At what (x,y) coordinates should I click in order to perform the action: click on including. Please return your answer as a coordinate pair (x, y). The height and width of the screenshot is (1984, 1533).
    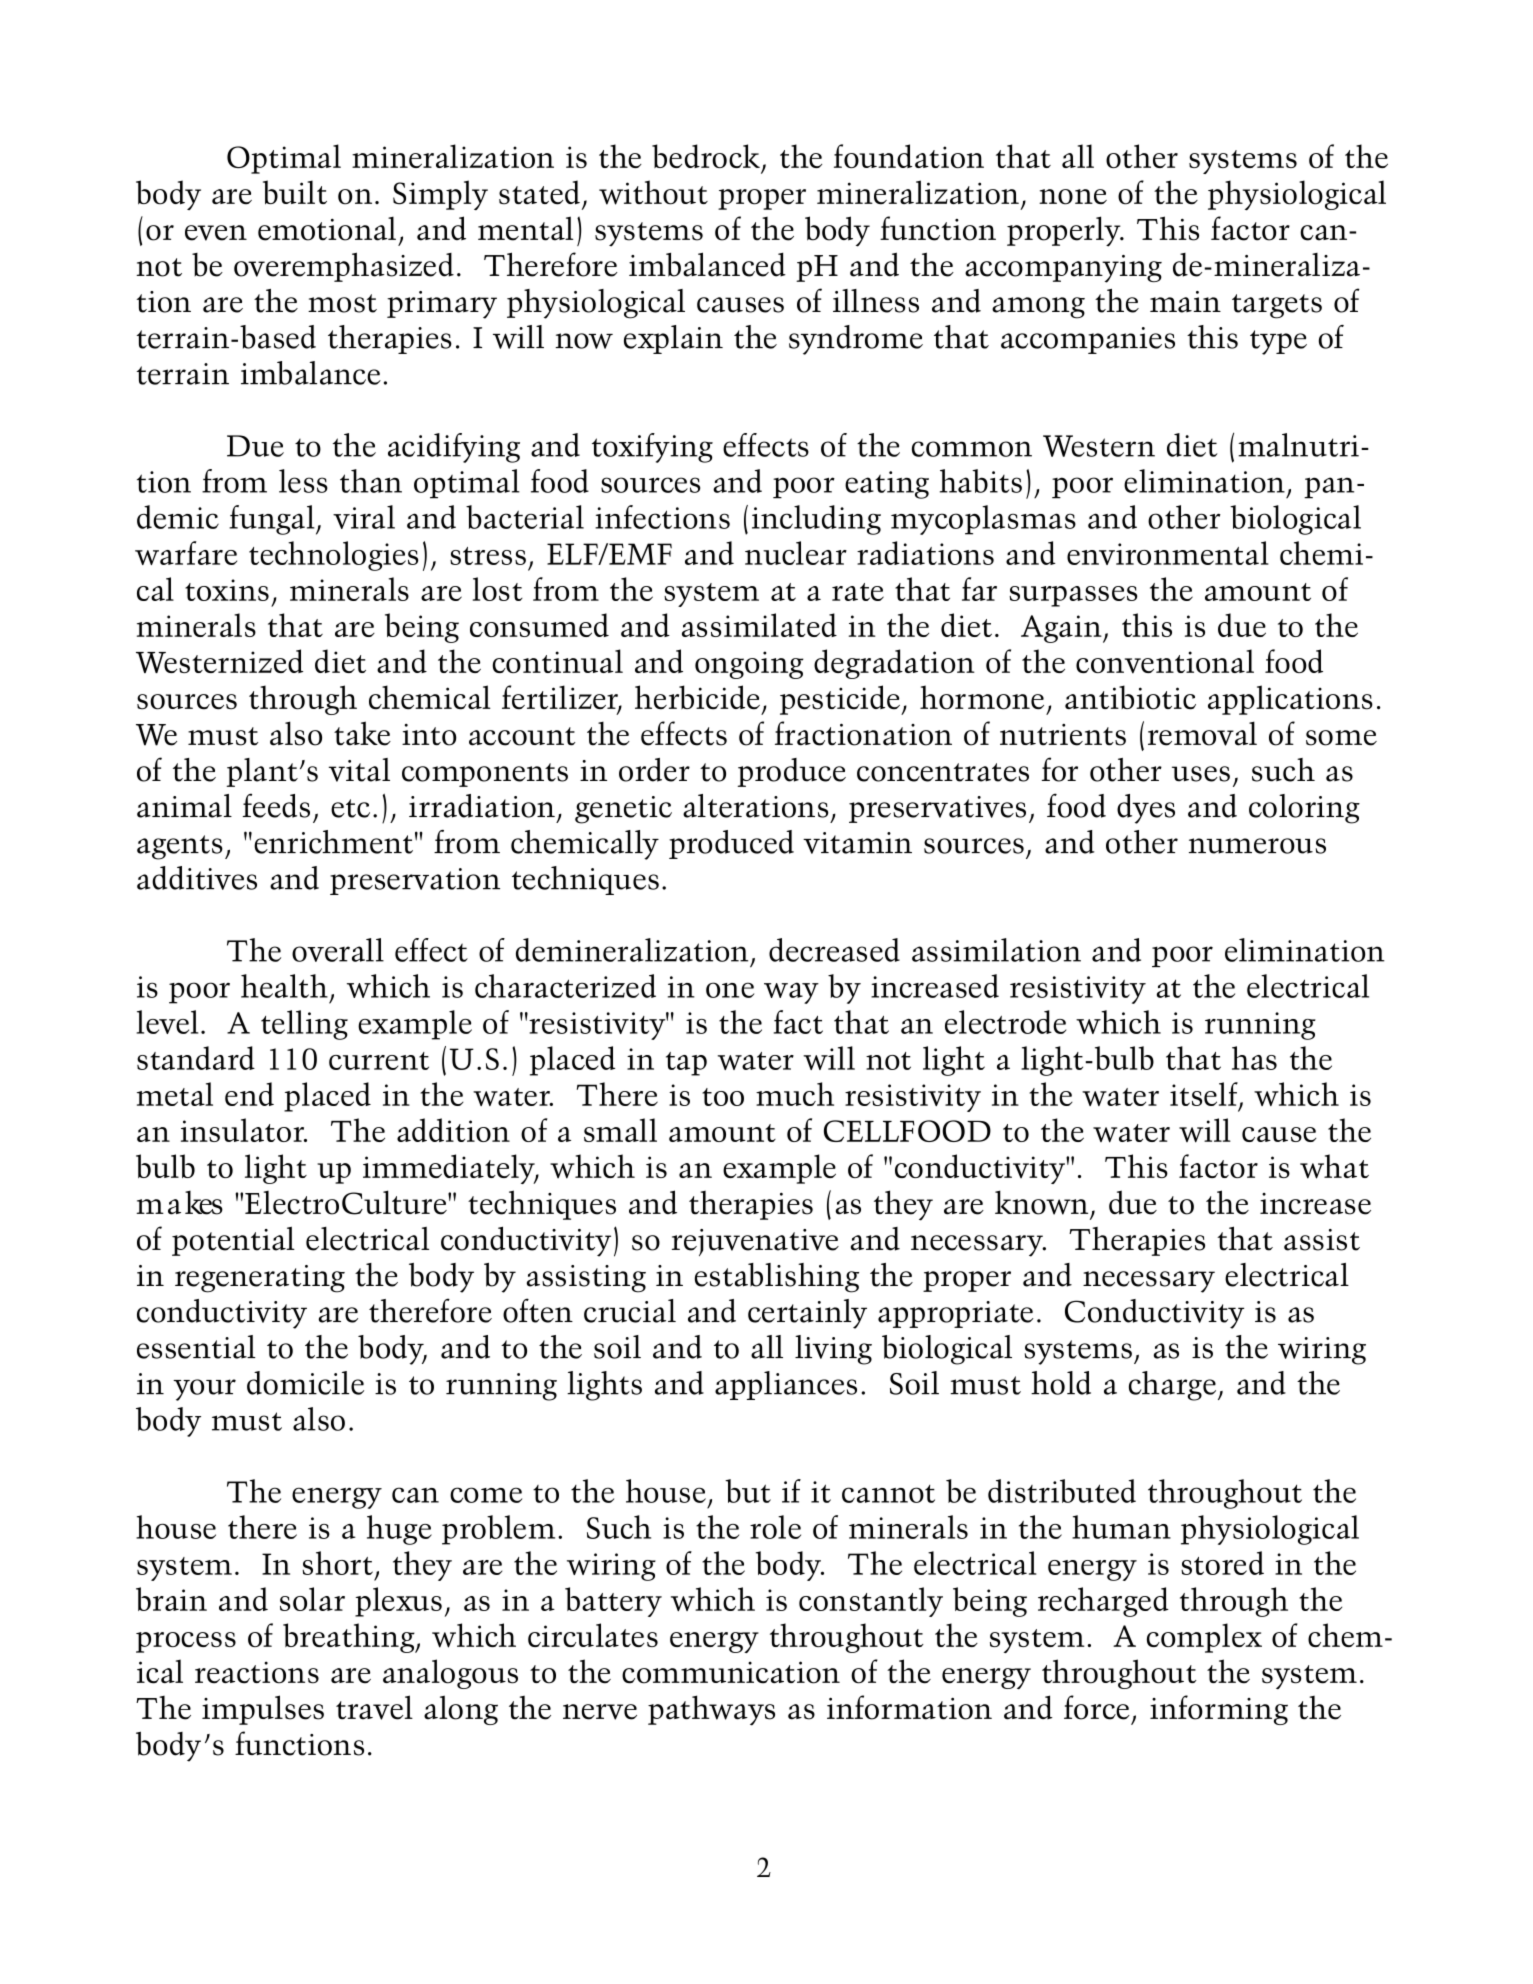
    Looking at the image, I should click on (816, 520).
